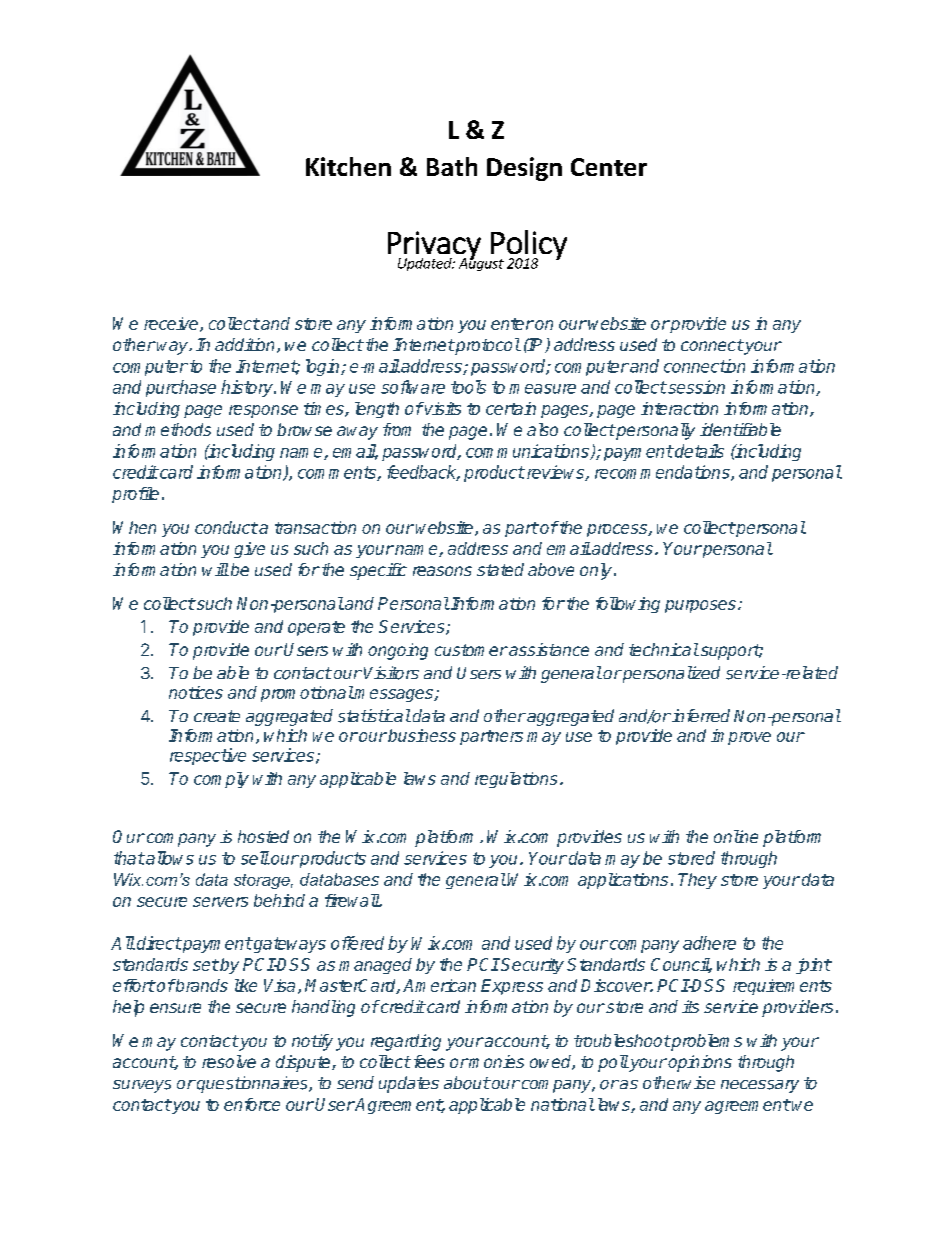 The image size is (952, 1233). Describe the element at coordinates (229, 1061) in the image. I see `resolve` at that location.
